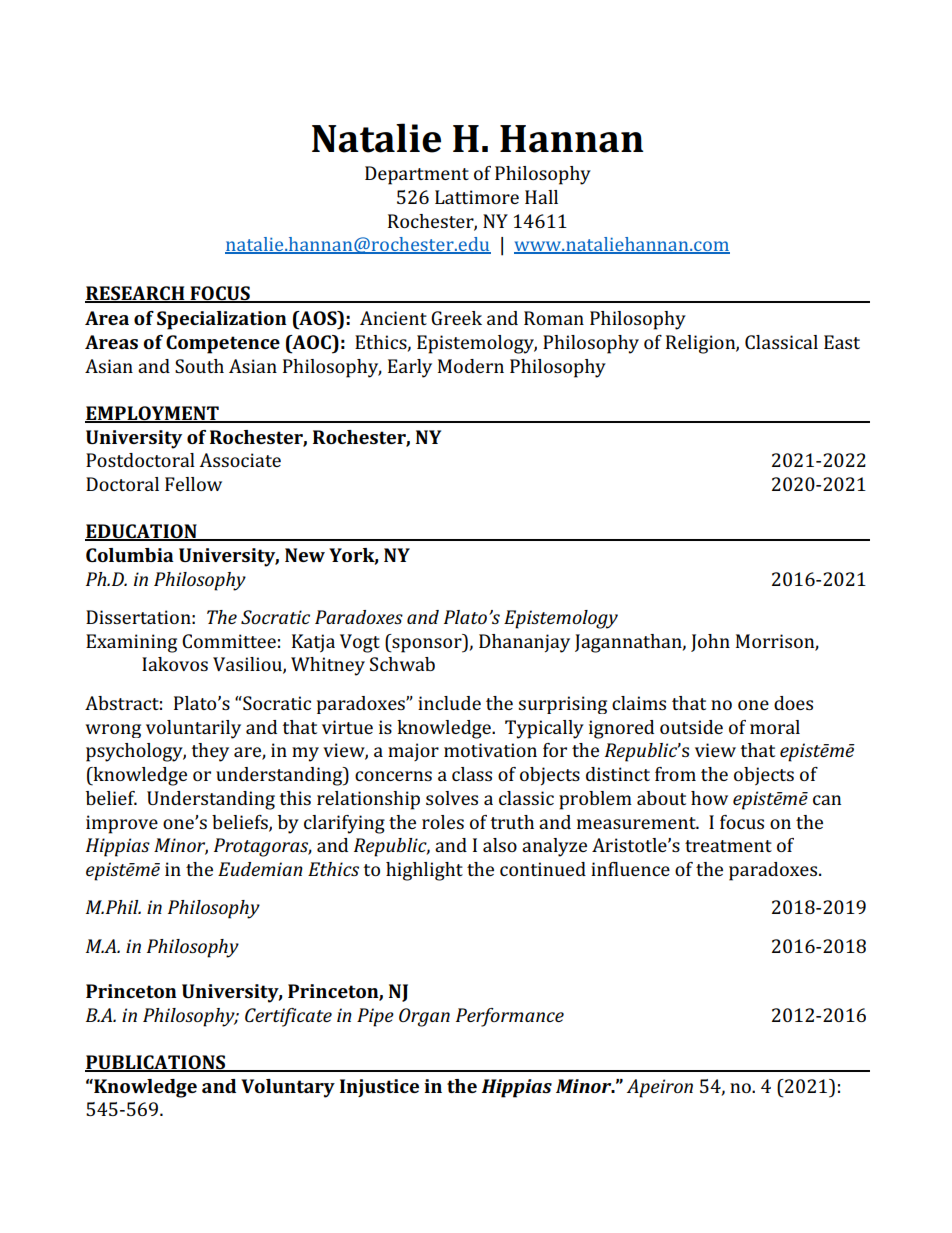 This screenshot has width=952, height=1233. I want to click on Fellow, so click(193, 484).
